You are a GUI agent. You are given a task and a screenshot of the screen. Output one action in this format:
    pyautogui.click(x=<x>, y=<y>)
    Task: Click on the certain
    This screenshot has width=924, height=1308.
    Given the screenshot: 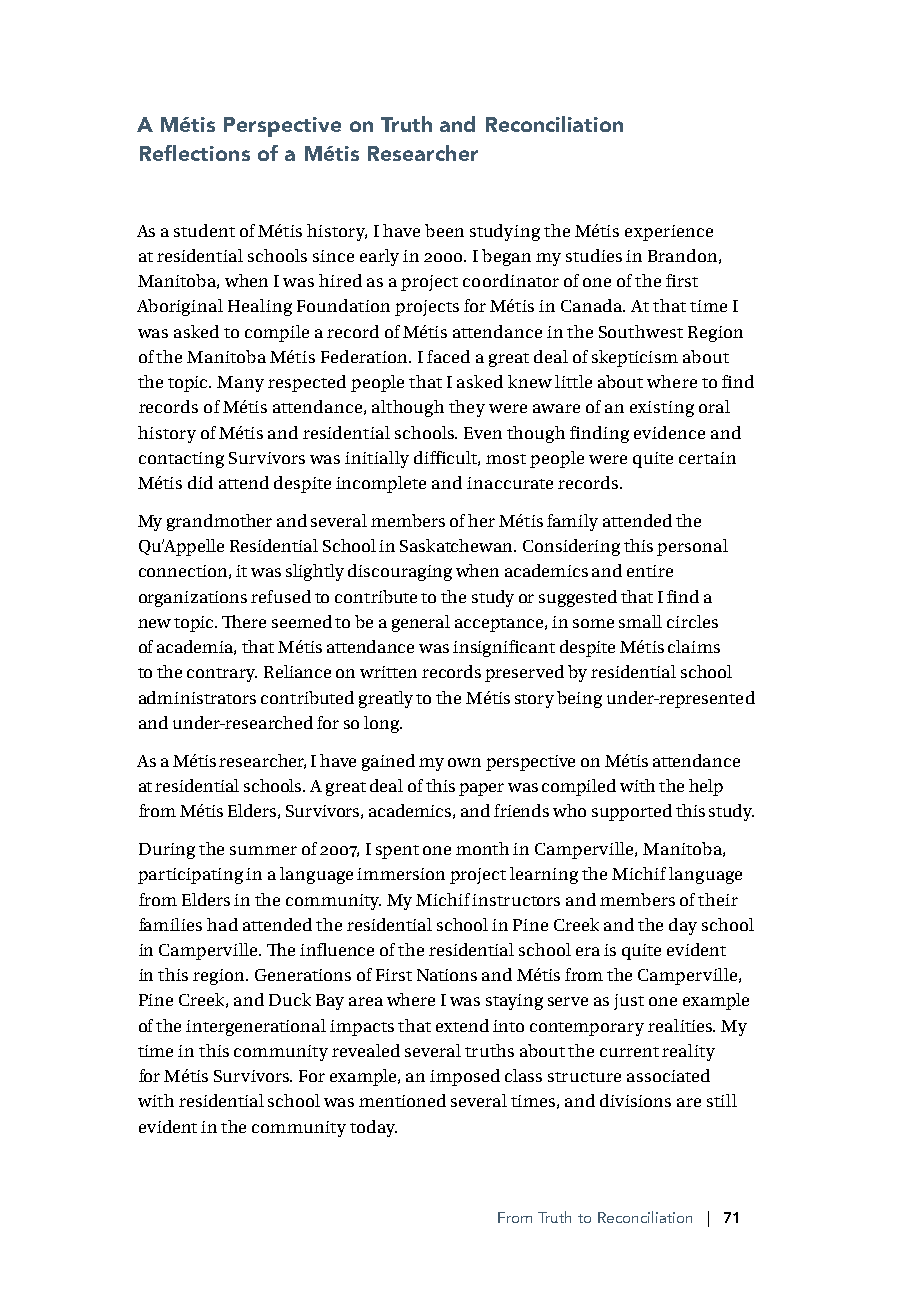 What is the action you would take?
    pyautogui.click(x=707, y=458)
